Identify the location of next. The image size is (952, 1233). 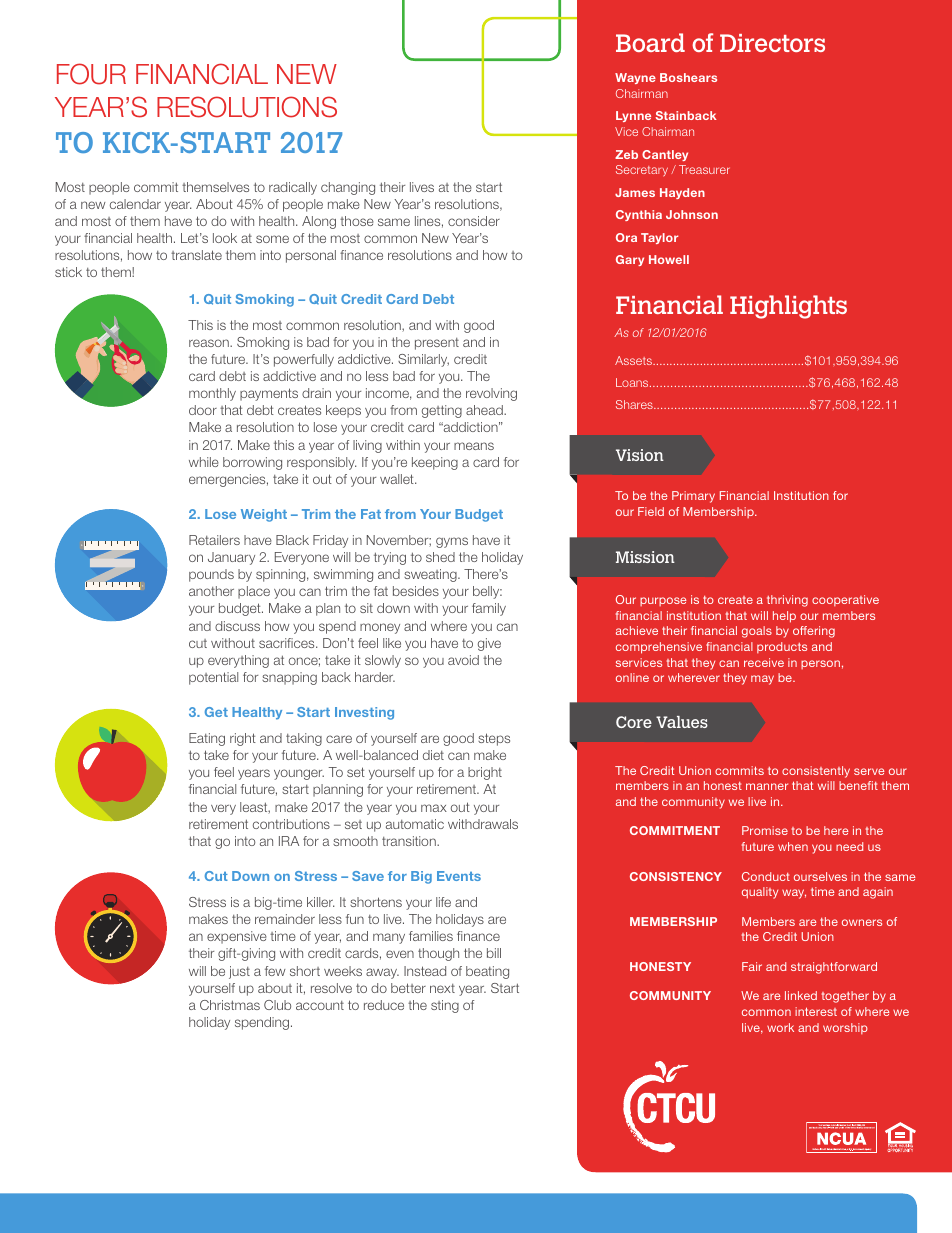
(442, 988).
